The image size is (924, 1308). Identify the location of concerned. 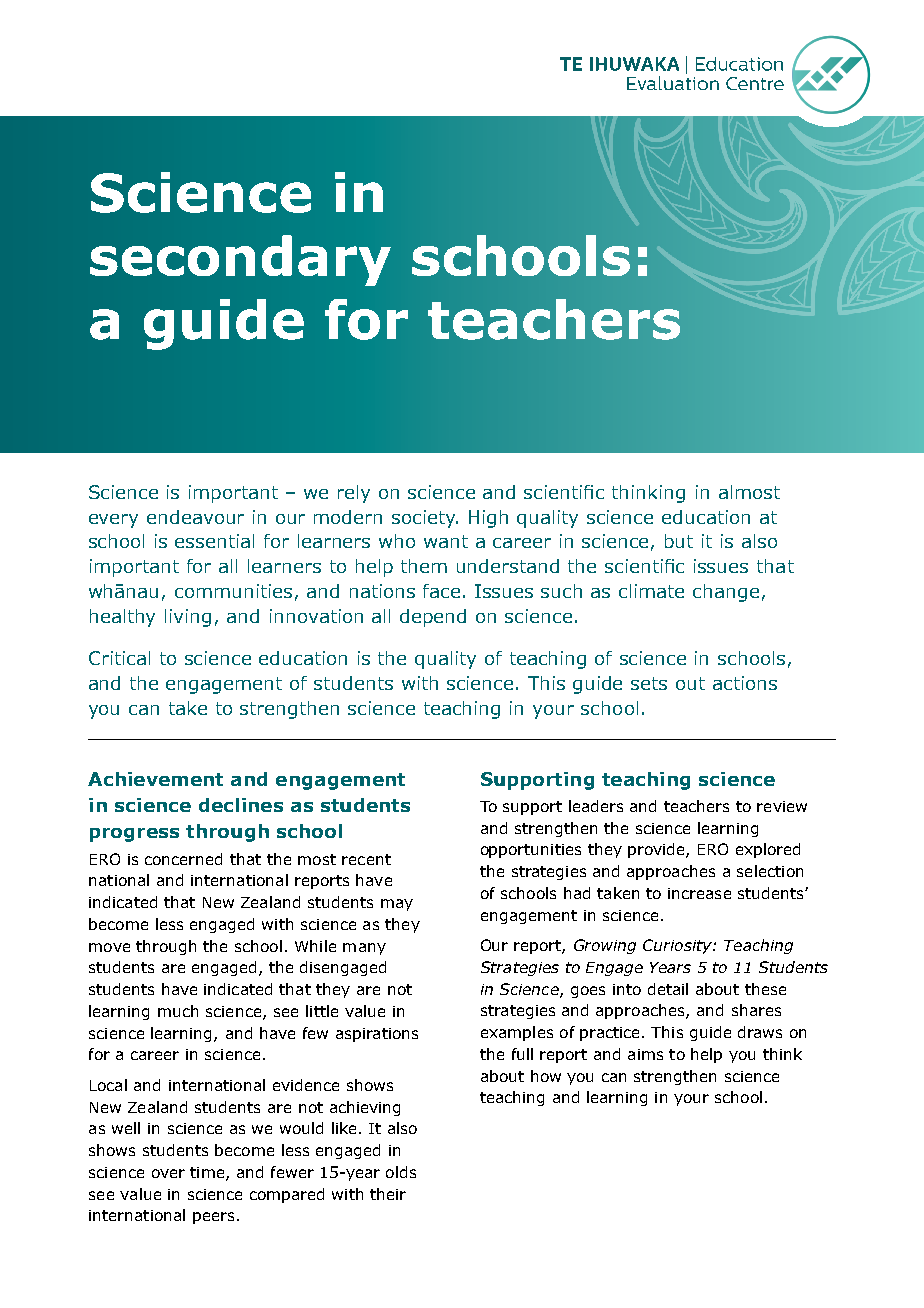
(183, 859).
